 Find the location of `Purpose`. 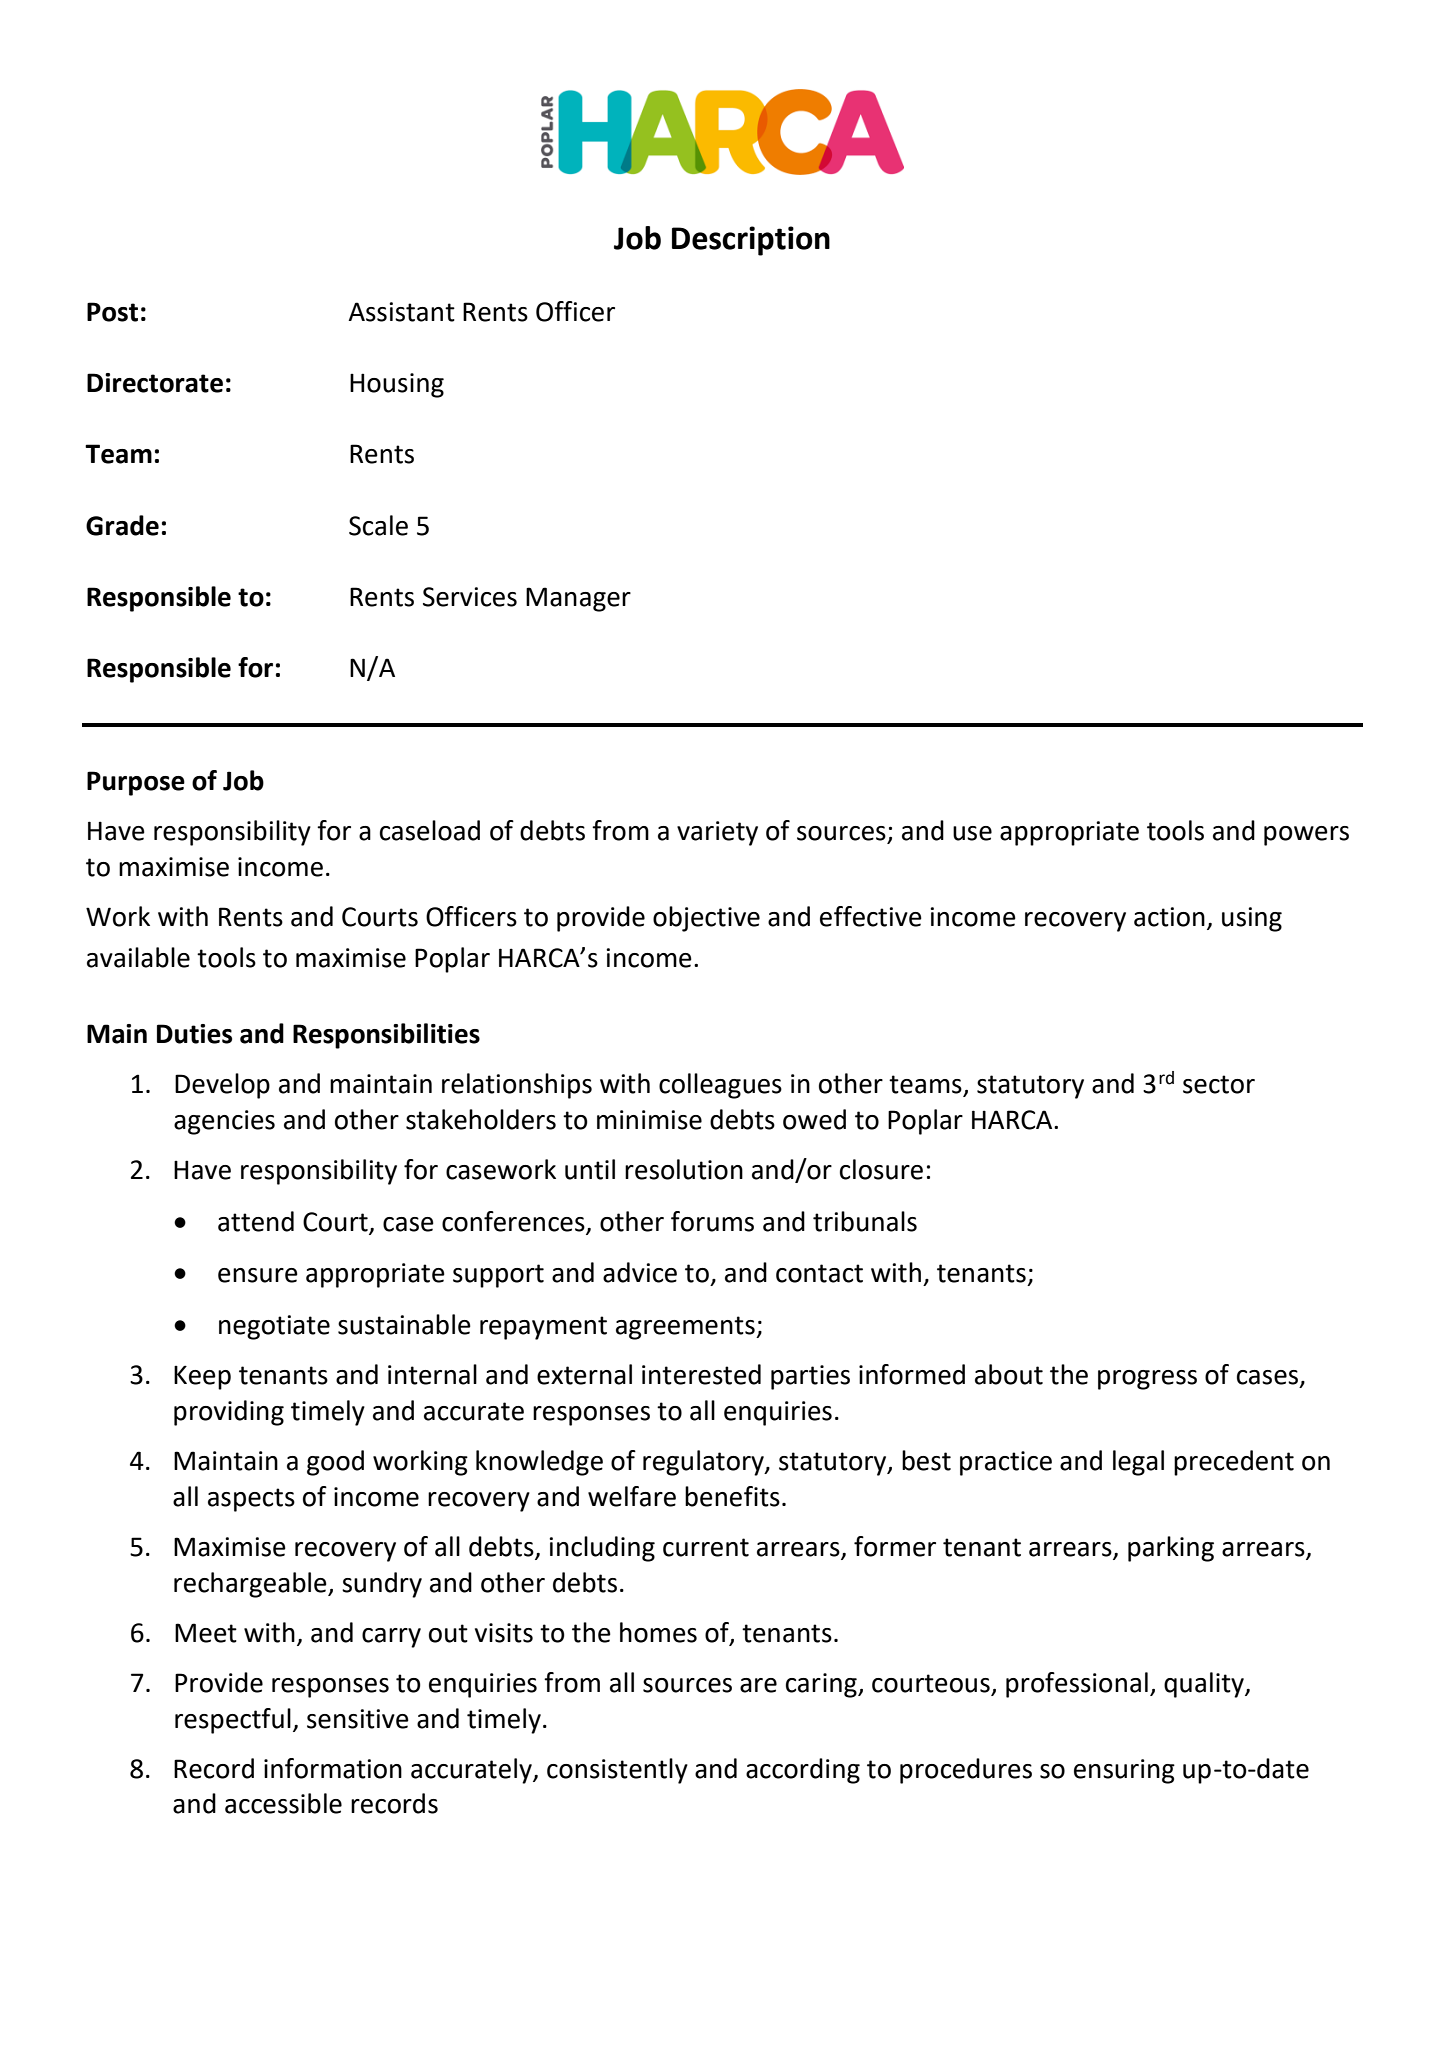

Purpose is located at coordinates (136, 783).
